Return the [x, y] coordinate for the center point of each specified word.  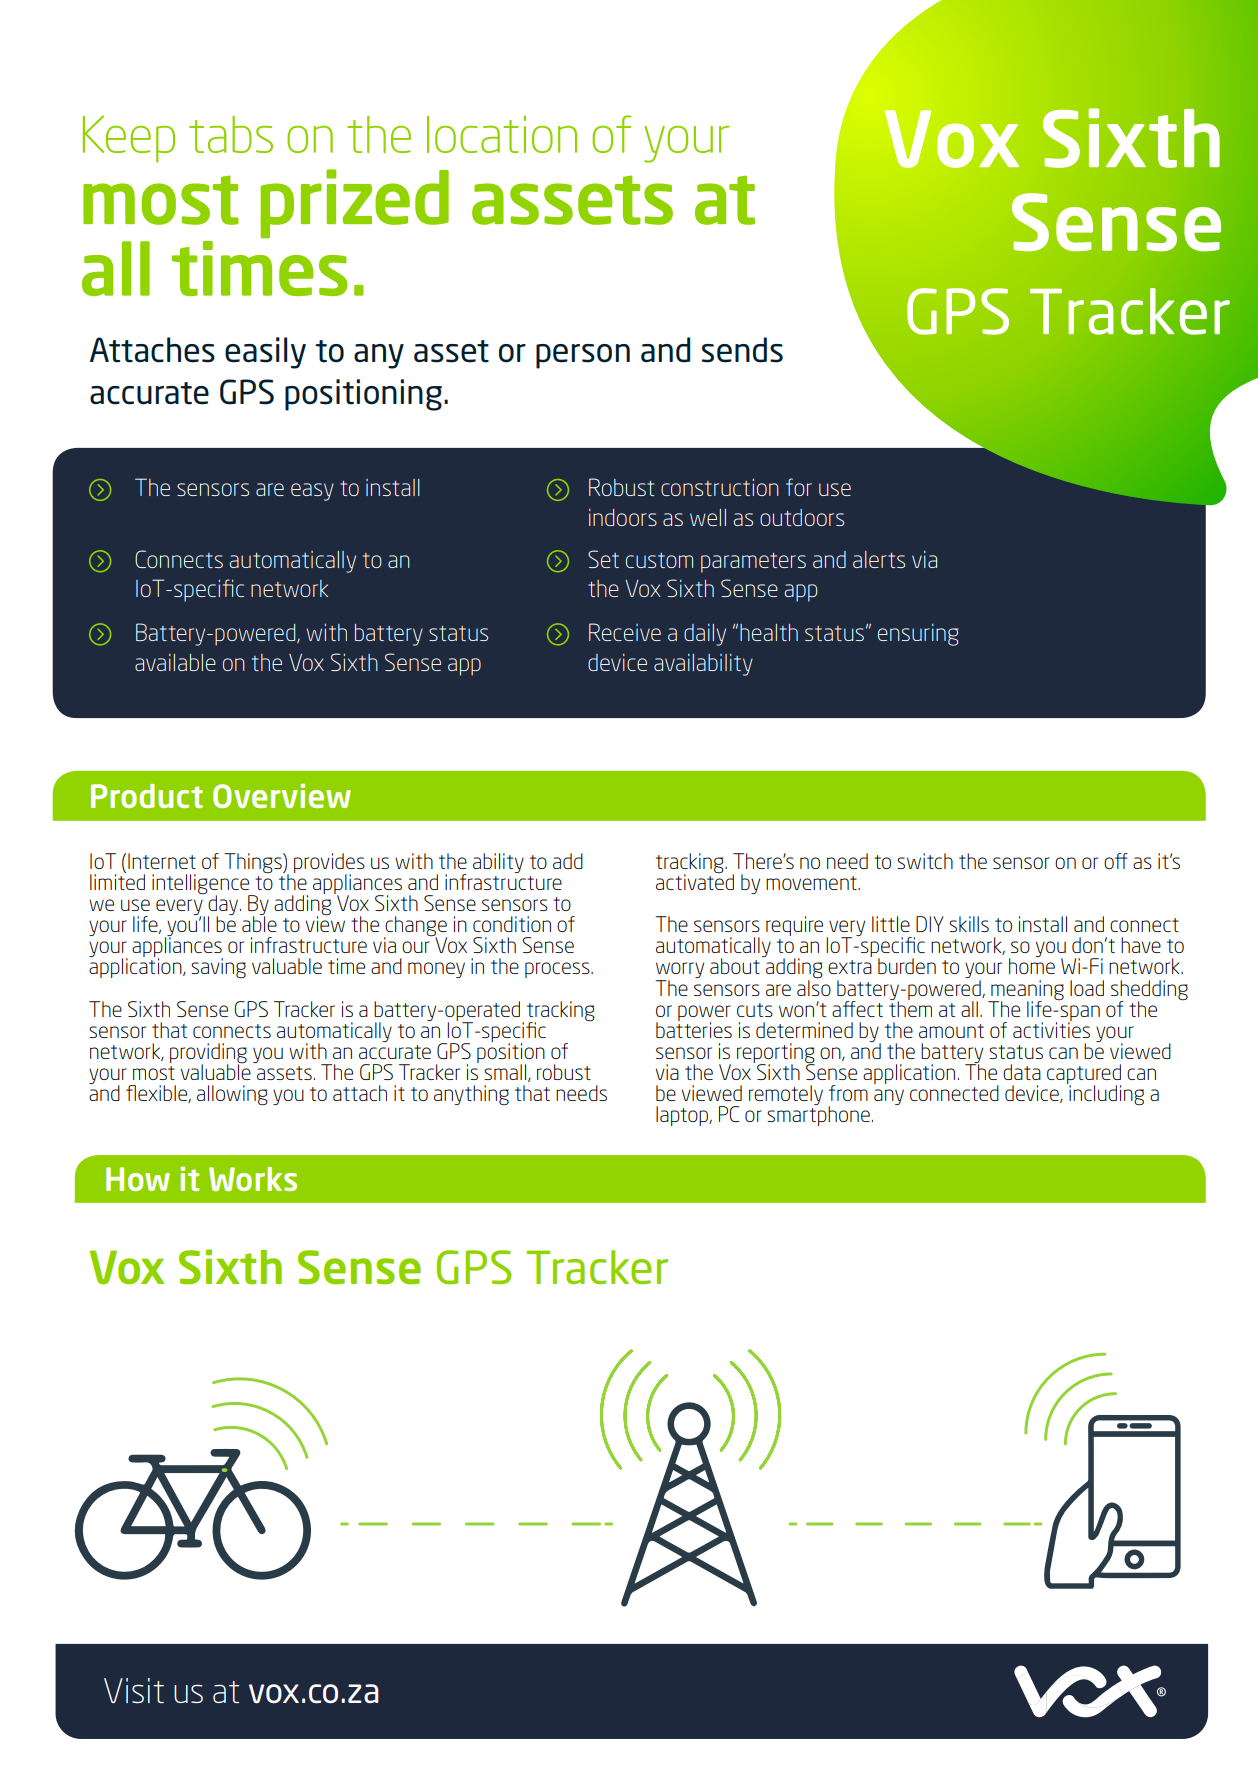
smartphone [818, 1115]
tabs [231, 134]
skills [969, 924]
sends [742, 350]
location [502, 134]
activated [695, 881]
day [223, 906]
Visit [134, 1690]
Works [253, 1179]
